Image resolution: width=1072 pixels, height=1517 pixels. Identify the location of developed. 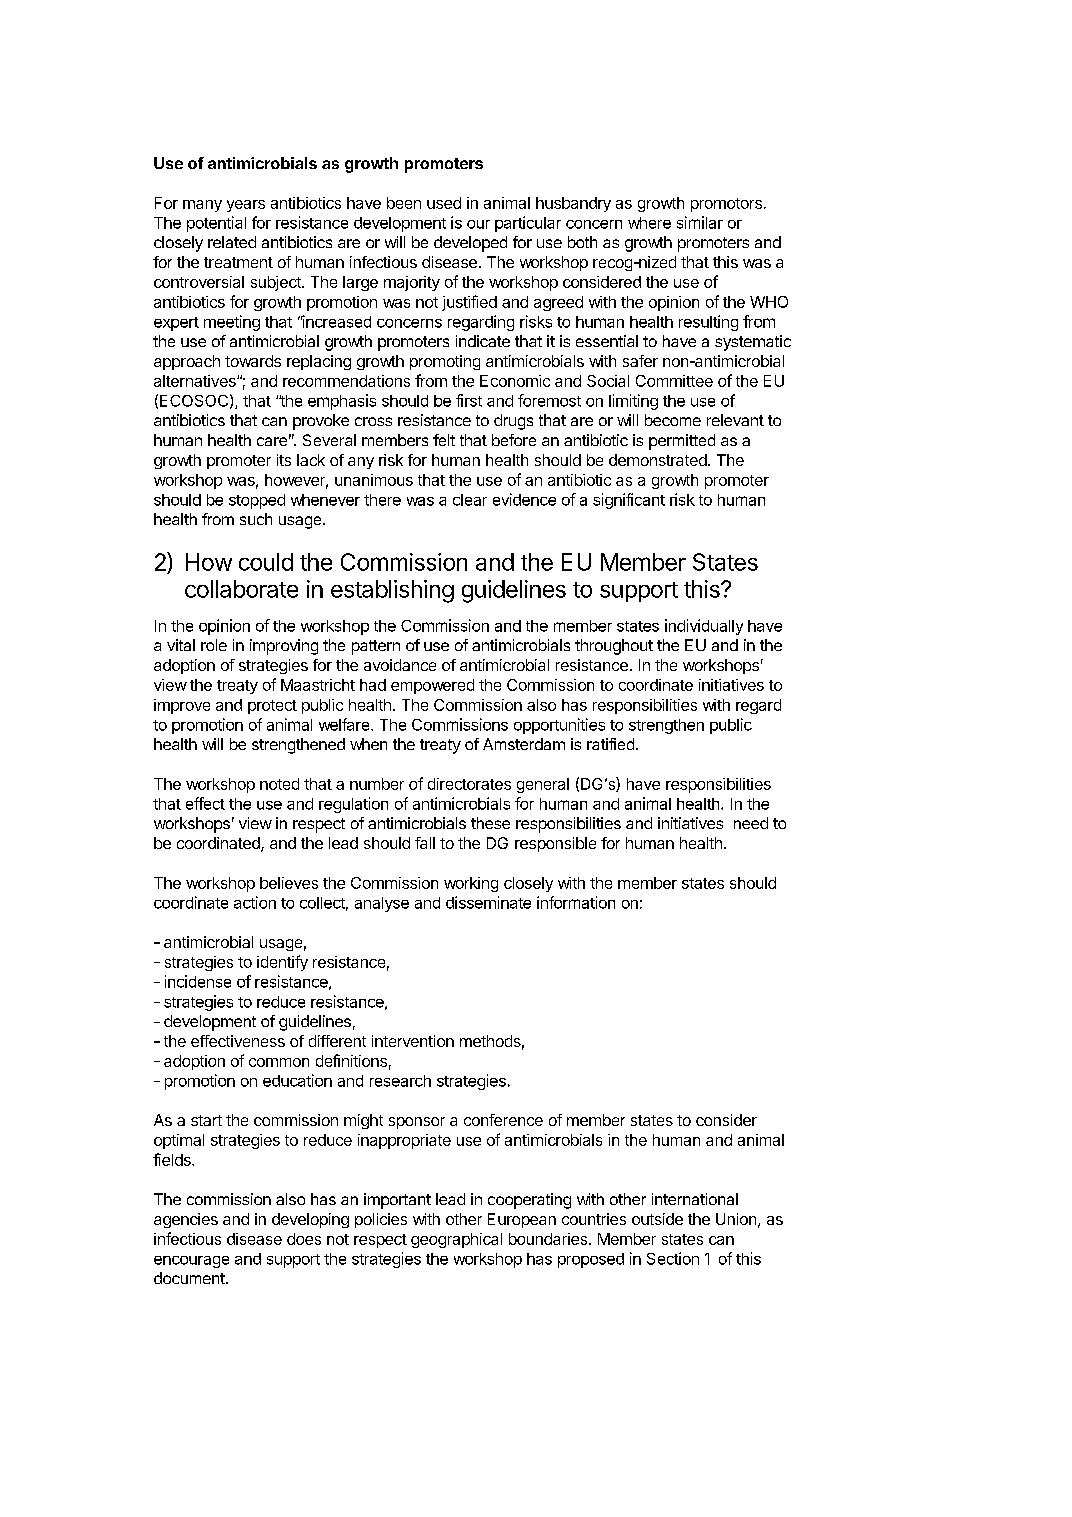
(470, 244).
